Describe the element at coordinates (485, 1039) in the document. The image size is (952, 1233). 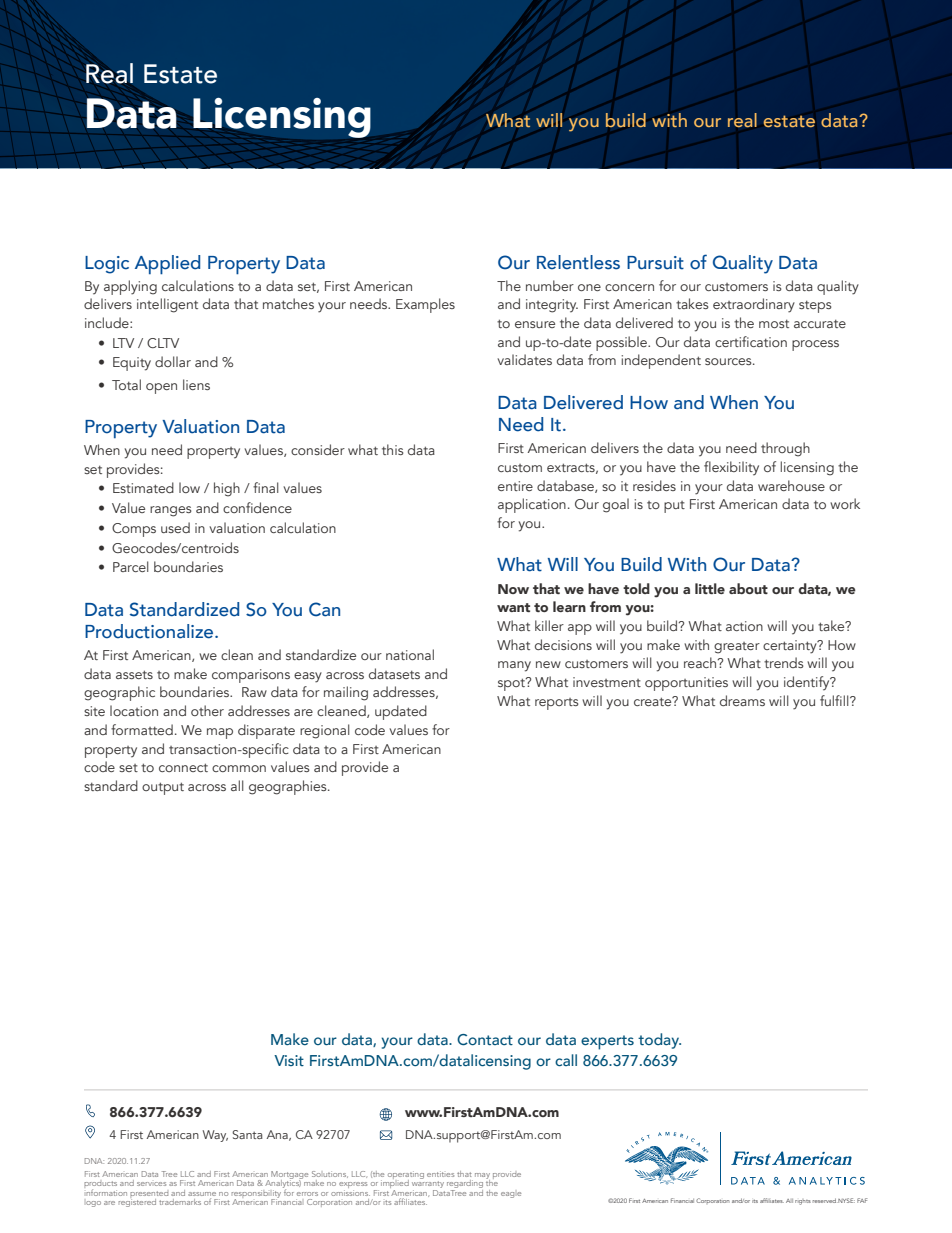
I see `Contact` at that location.
